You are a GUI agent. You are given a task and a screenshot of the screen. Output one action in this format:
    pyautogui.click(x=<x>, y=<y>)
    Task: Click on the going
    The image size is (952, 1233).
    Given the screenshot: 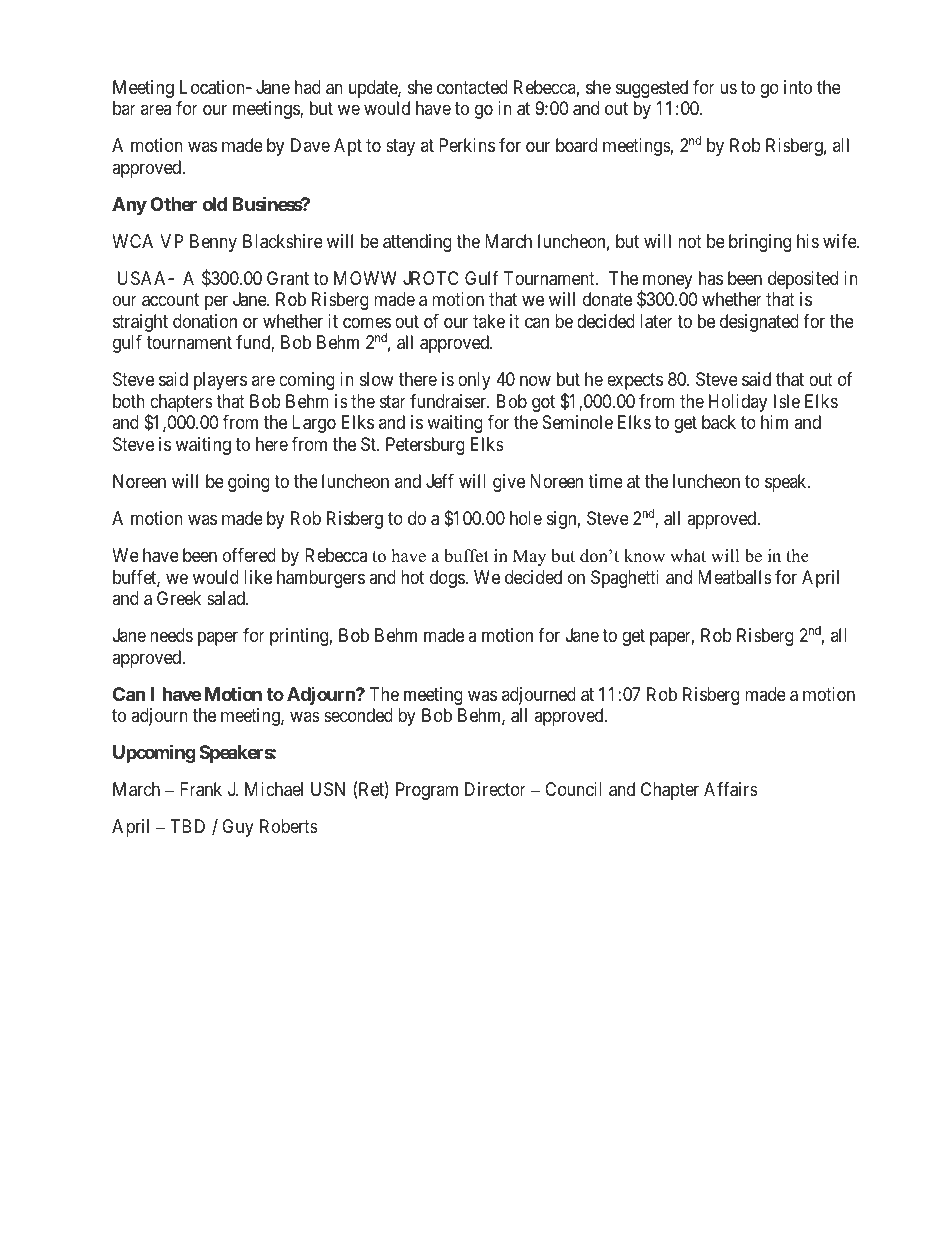 What is the action you would take?
    pyautogui.click(x=249, y=483)
